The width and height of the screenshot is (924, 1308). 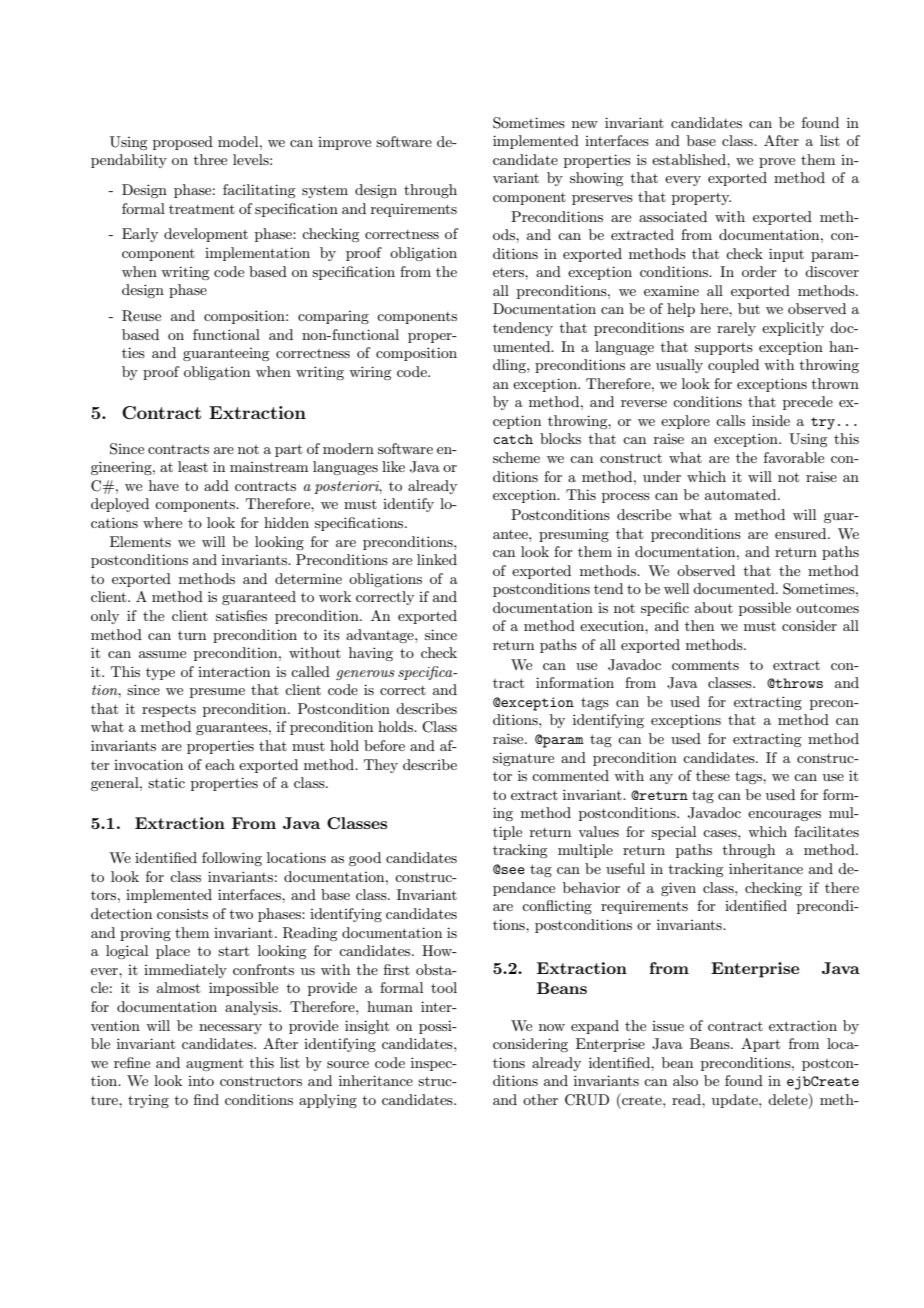 What do you see at coordinates (736, 329) in the screenshot?
I see `rarely` at bounding box center [736, 329].
